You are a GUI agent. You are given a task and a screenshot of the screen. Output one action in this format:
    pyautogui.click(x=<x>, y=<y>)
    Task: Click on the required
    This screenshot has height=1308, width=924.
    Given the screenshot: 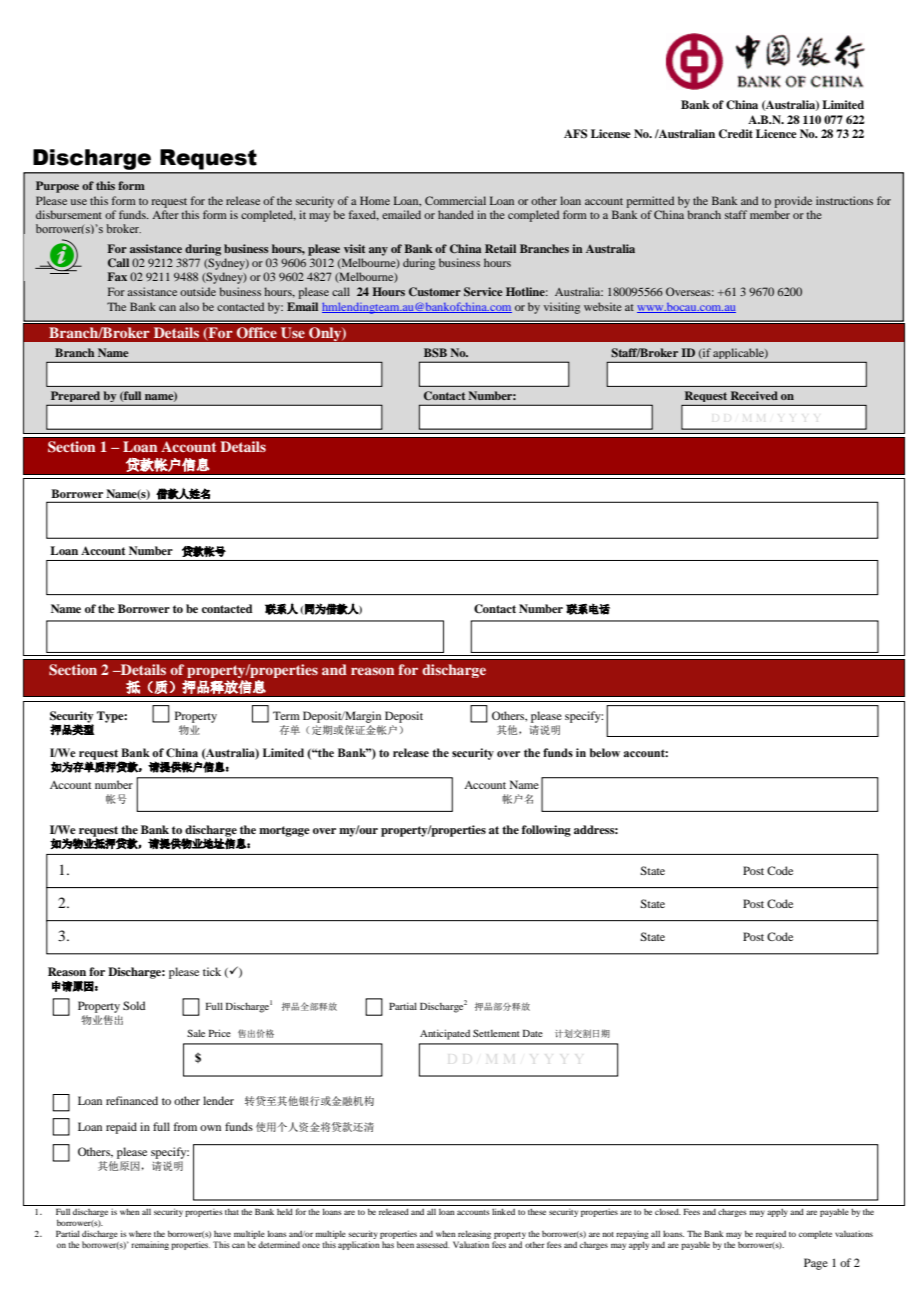 What is the action you would take?
    pyautogui.click(x=771, y=1234)
